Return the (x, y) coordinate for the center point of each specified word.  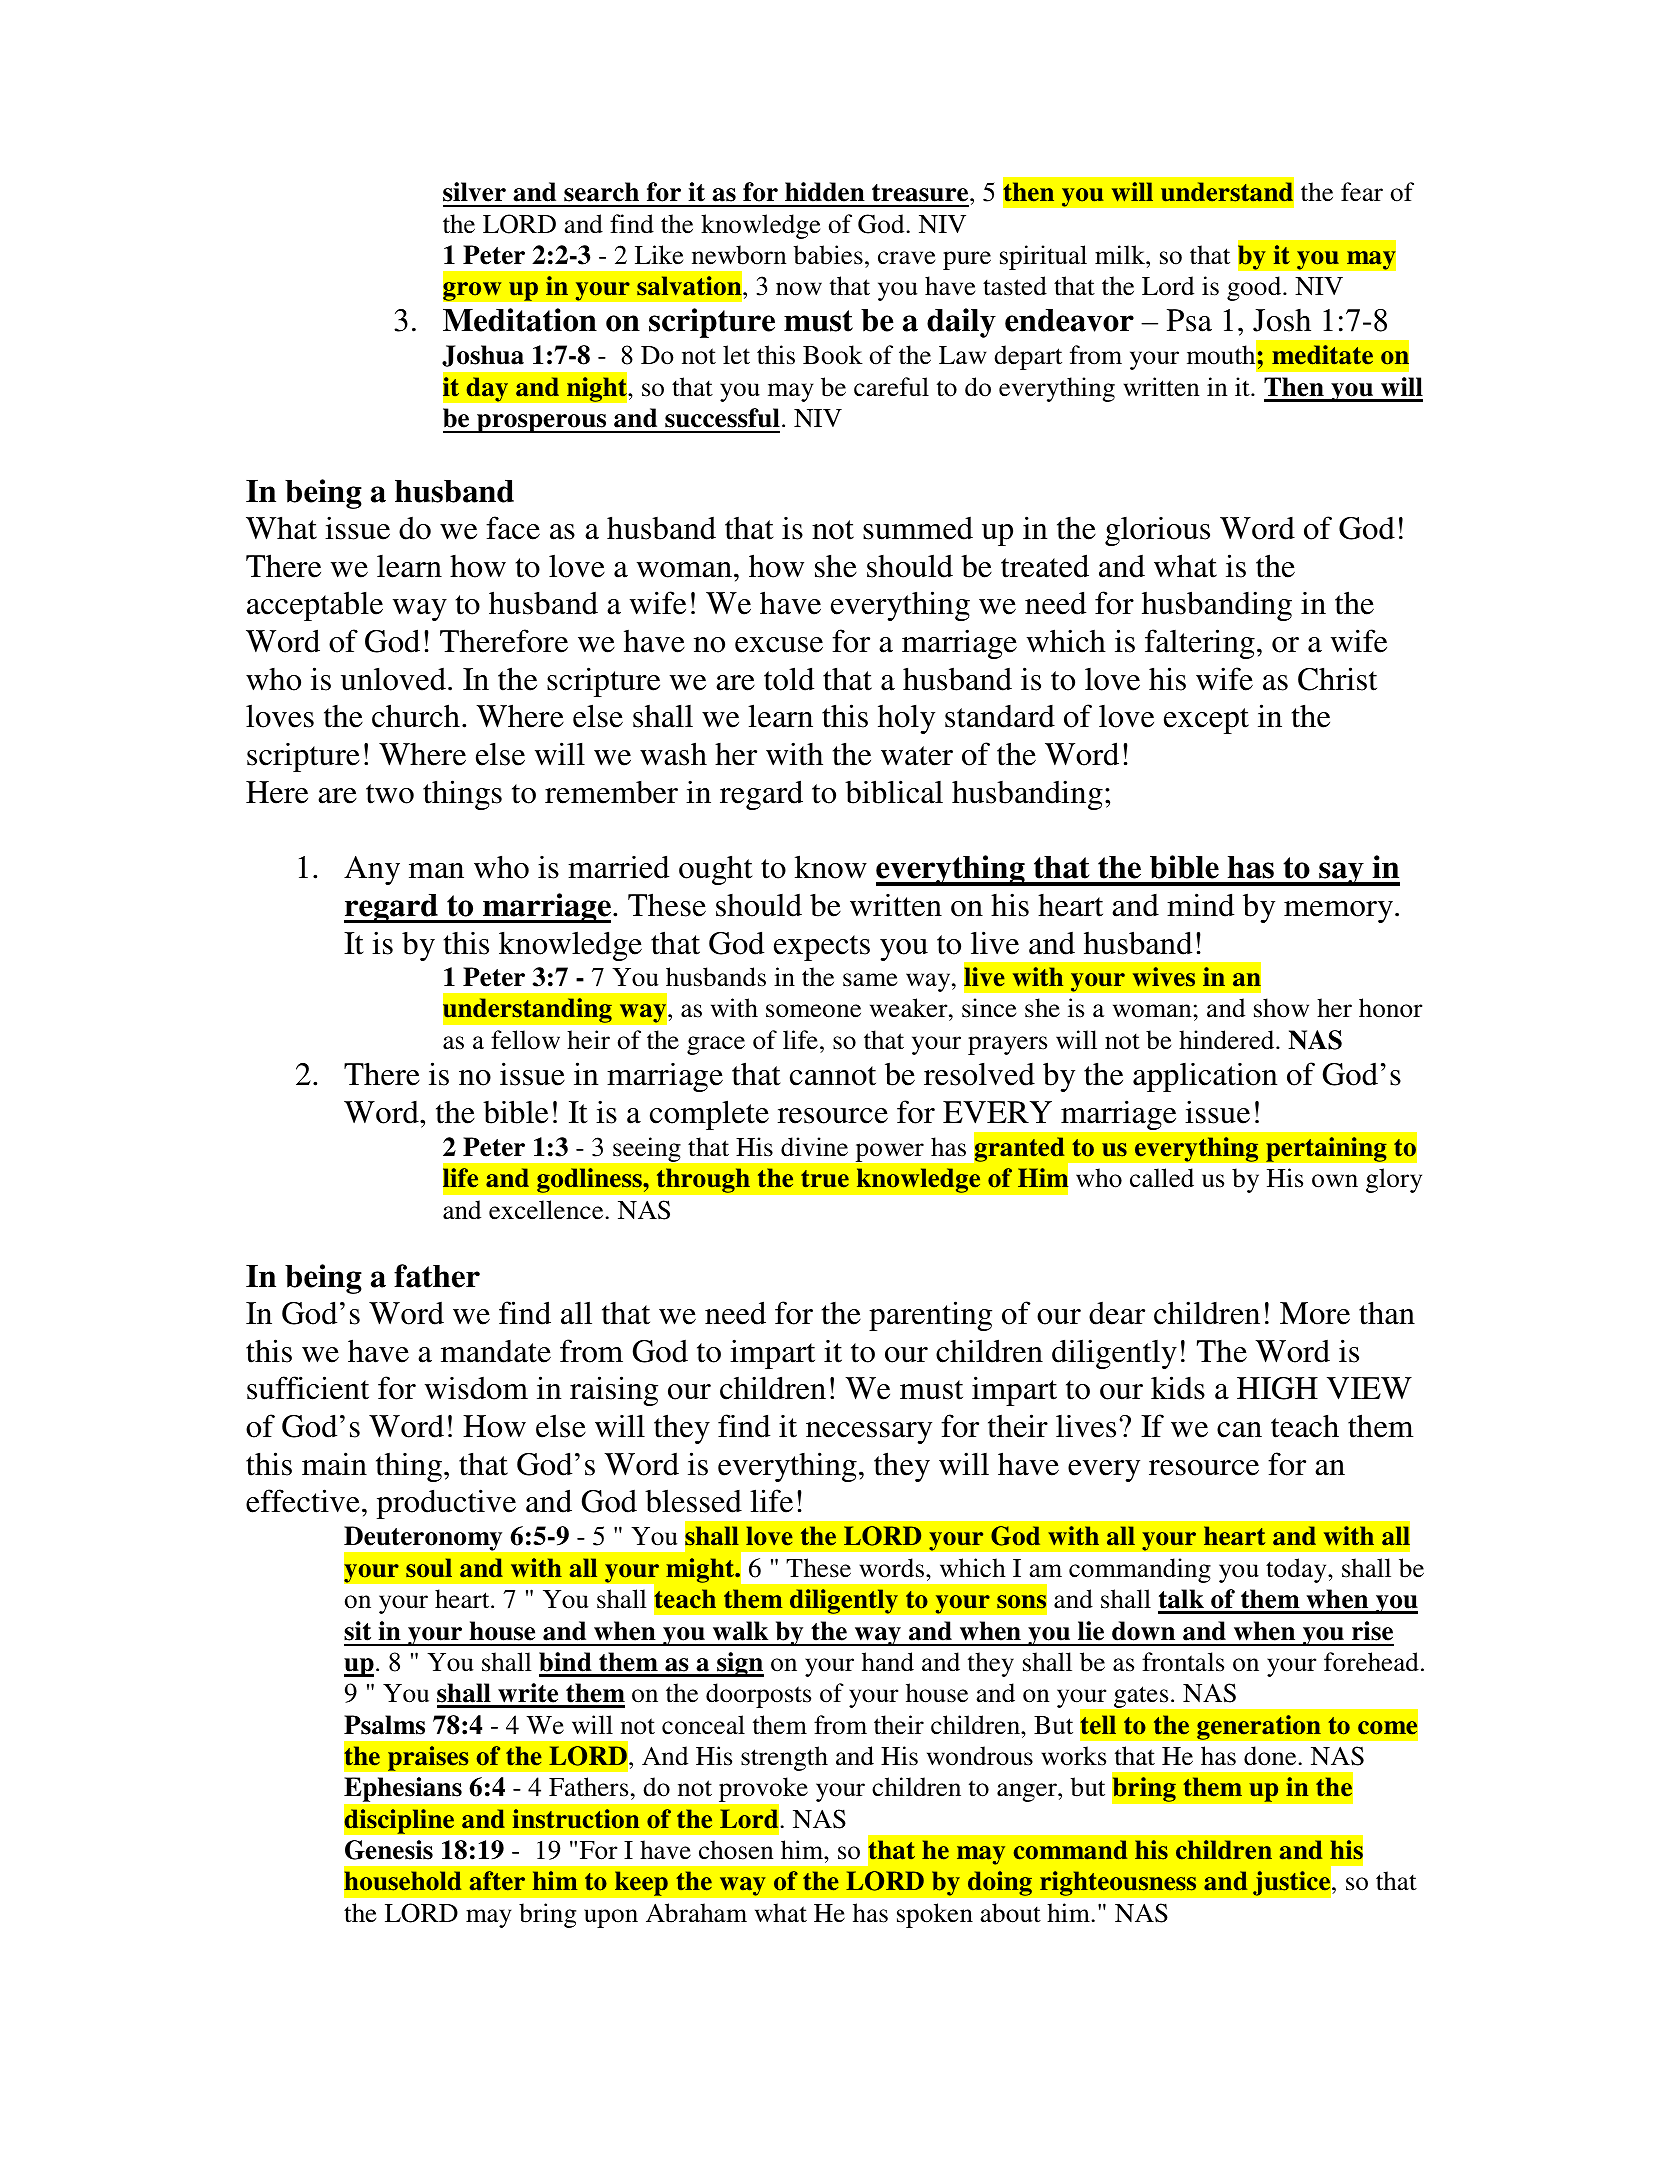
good (1255, 288)
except (1206, 721)
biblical (894, 792)
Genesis (389, 1850)
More (1315, 1313)
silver (474, 192)
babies (828, 255)
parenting (930, 1316)
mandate (496, 1351)
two (390, 794)
